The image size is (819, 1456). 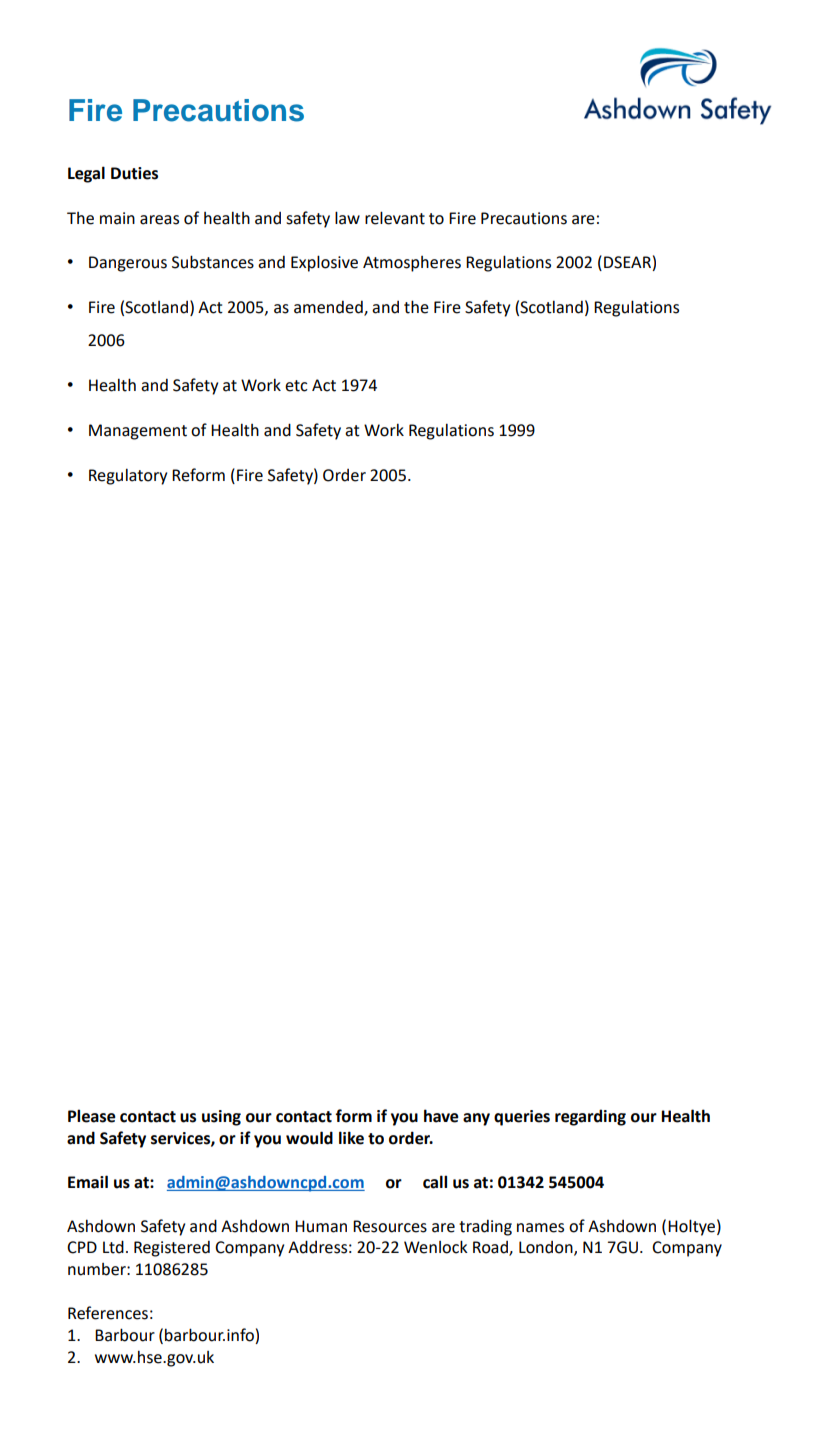 What do you see at coordinates (92, 1116) in the document?
I see `Please` at bounding box center [92, 1116].
